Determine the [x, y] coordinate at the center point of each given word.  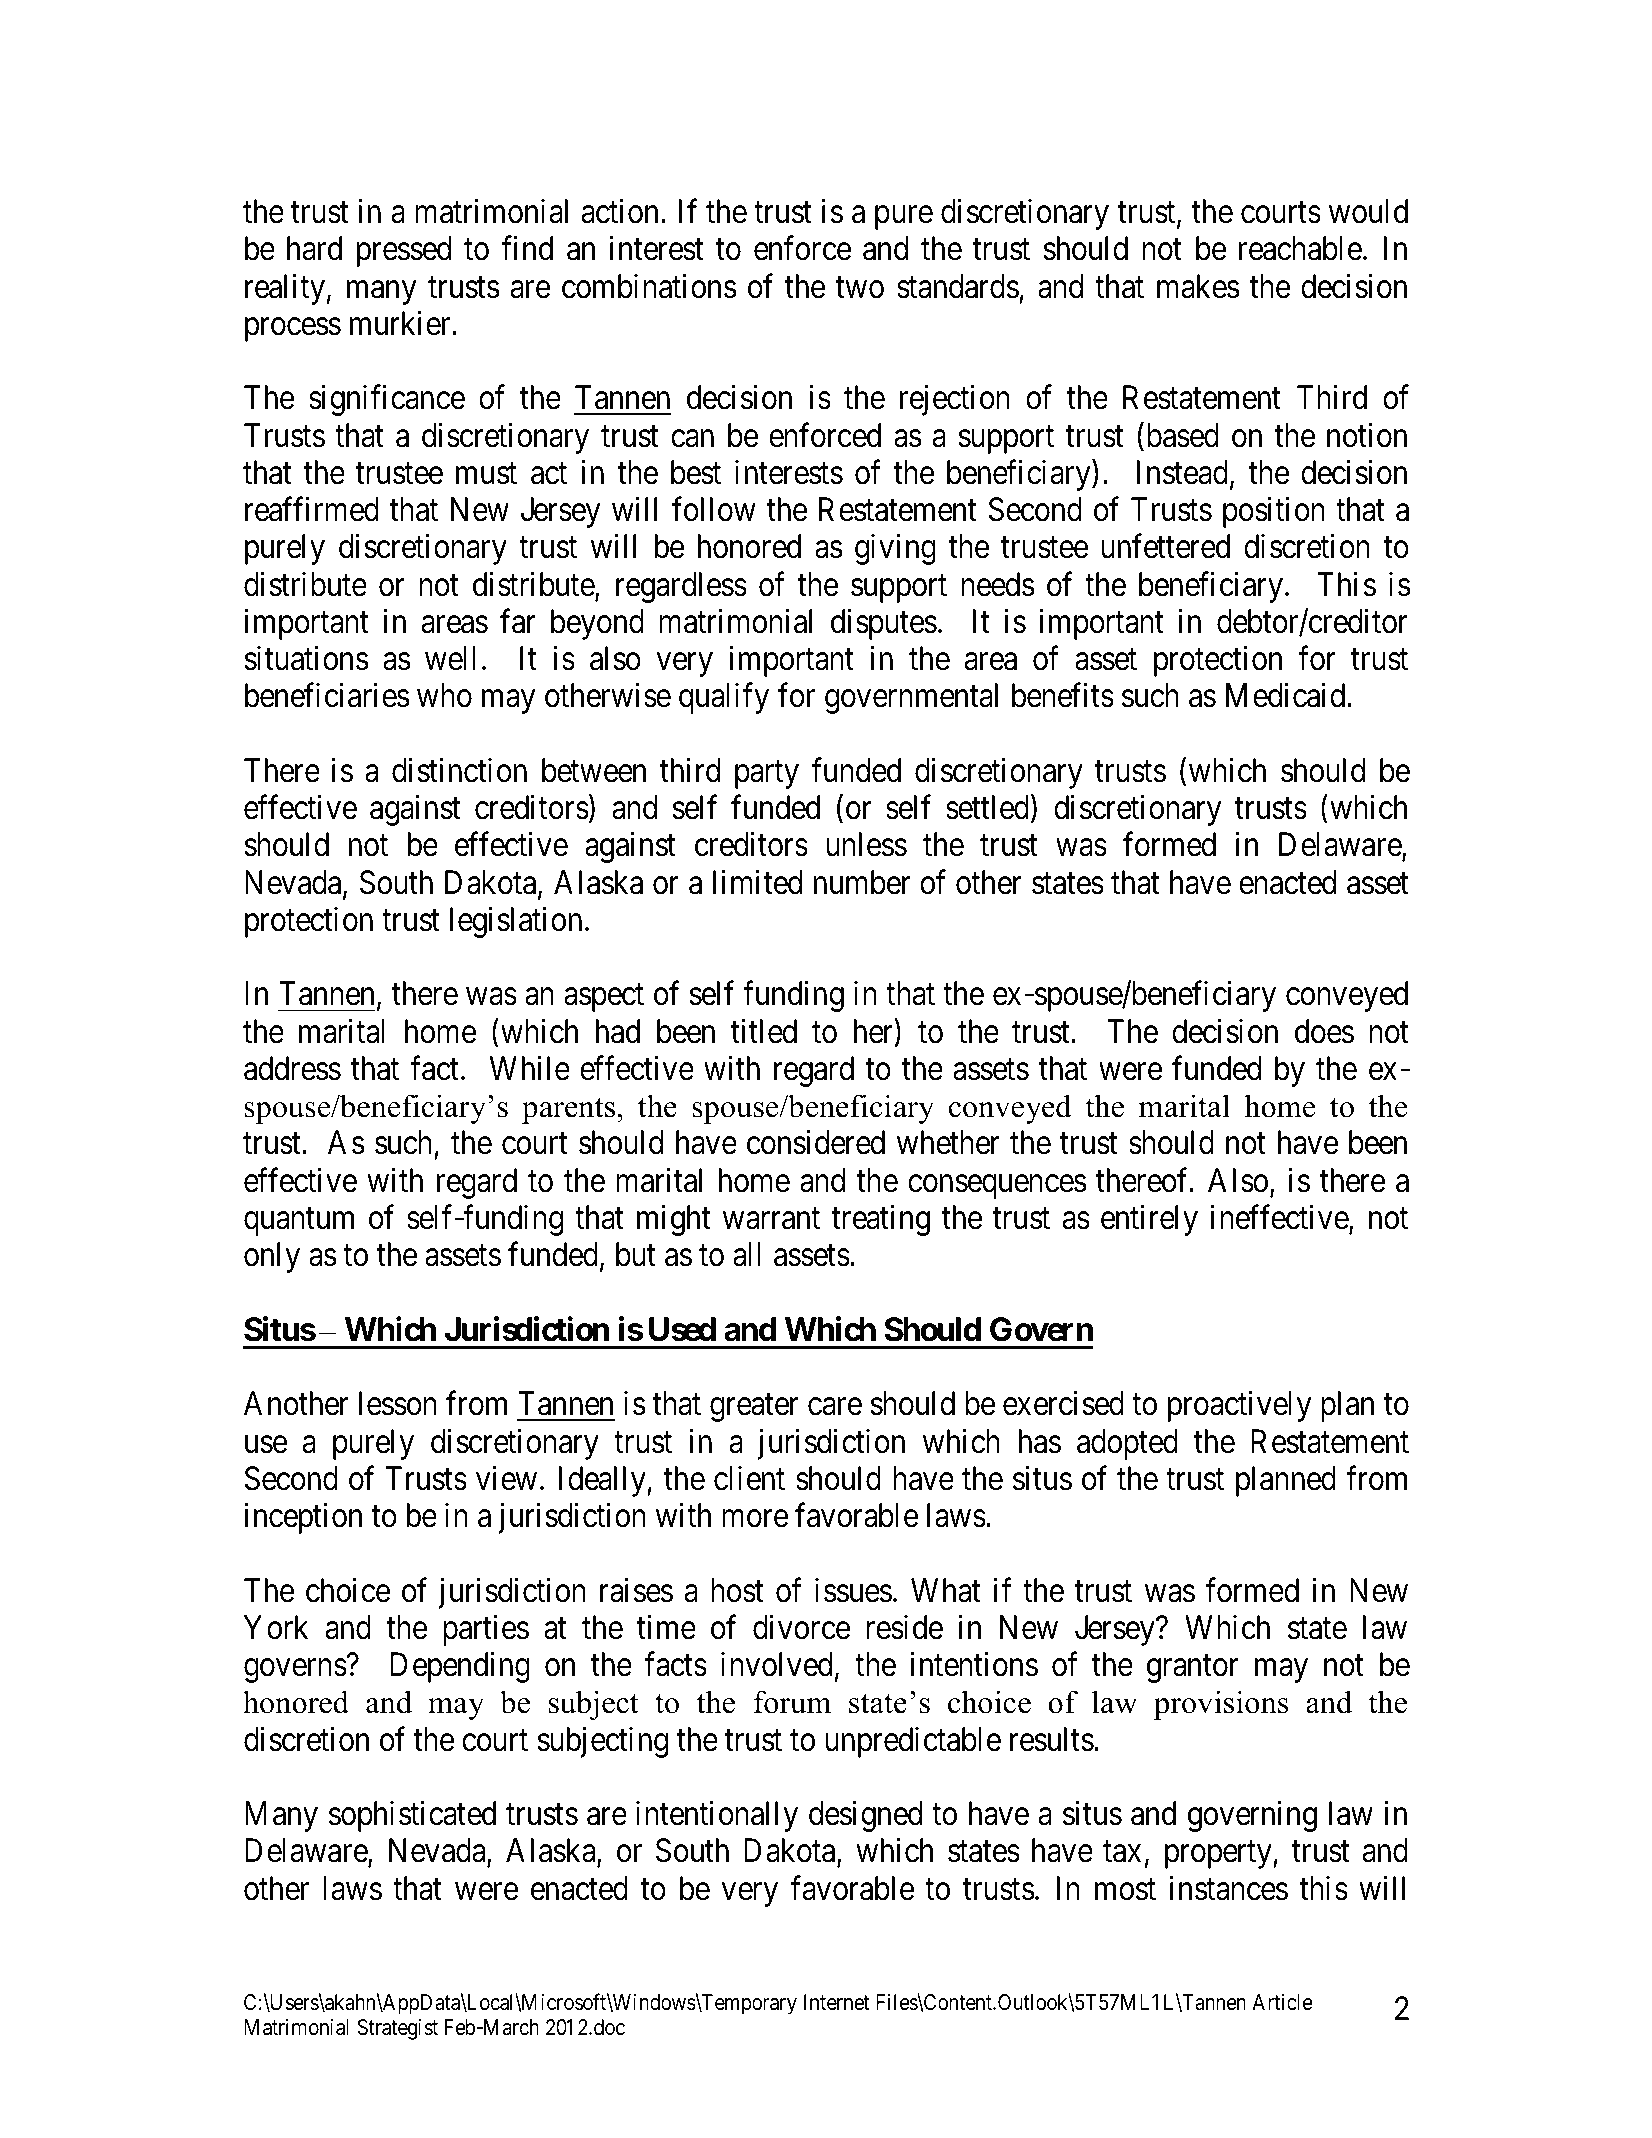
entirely [1149, 1220]
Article [1282, 2002]
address [292, 1068]
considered [816, 1142]
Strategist [397, 2029]
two [859, 288]
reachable [1300, 248]
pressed [404, 251]
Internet [836, 2002]
